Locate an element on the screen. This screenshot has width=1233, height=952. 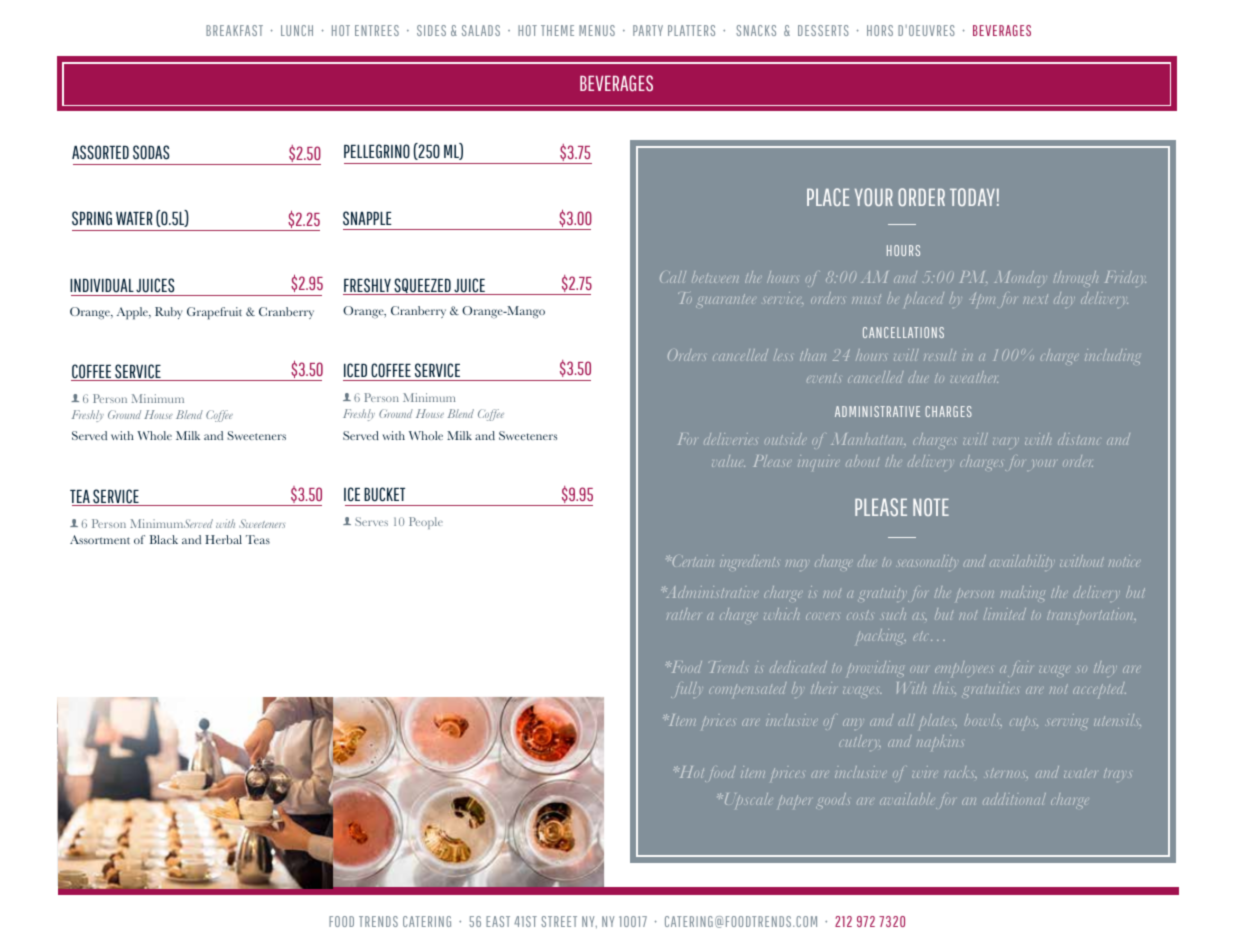
MENUS is located at coordinates (597, 30).
